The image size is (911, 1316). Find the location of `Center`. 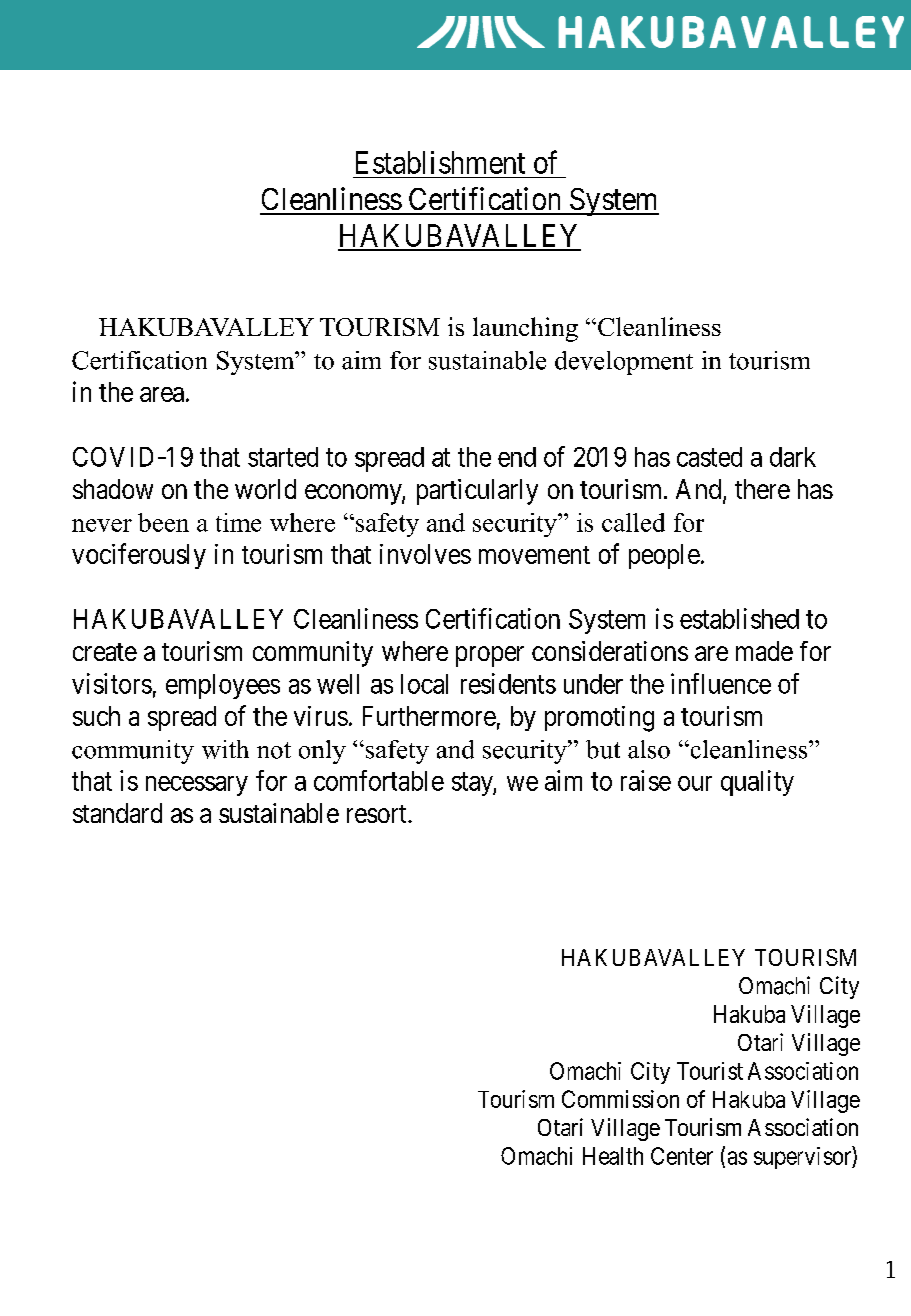

Center is located at coordinates (682, 1156).
